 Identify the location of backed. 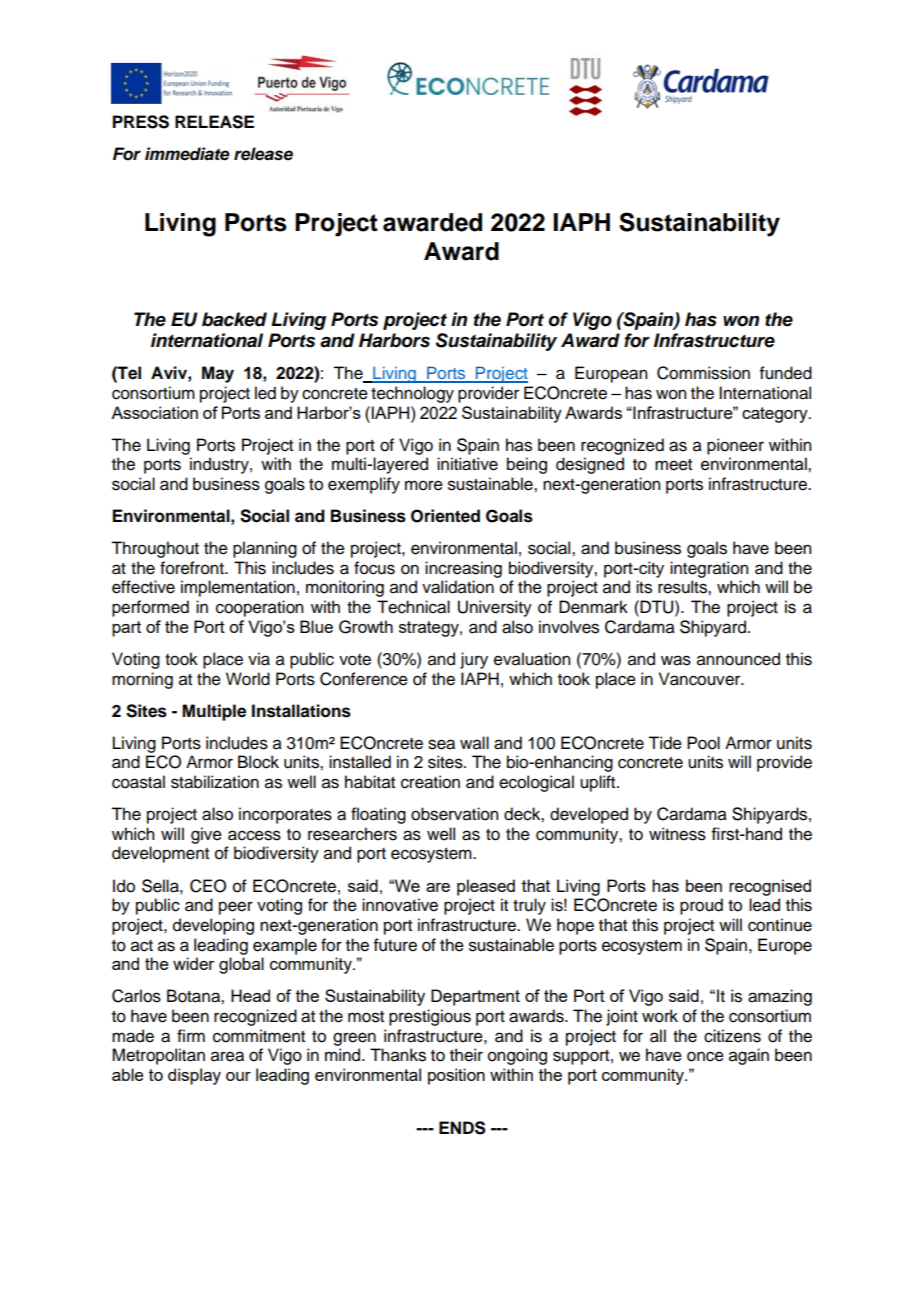
(234, 319).
